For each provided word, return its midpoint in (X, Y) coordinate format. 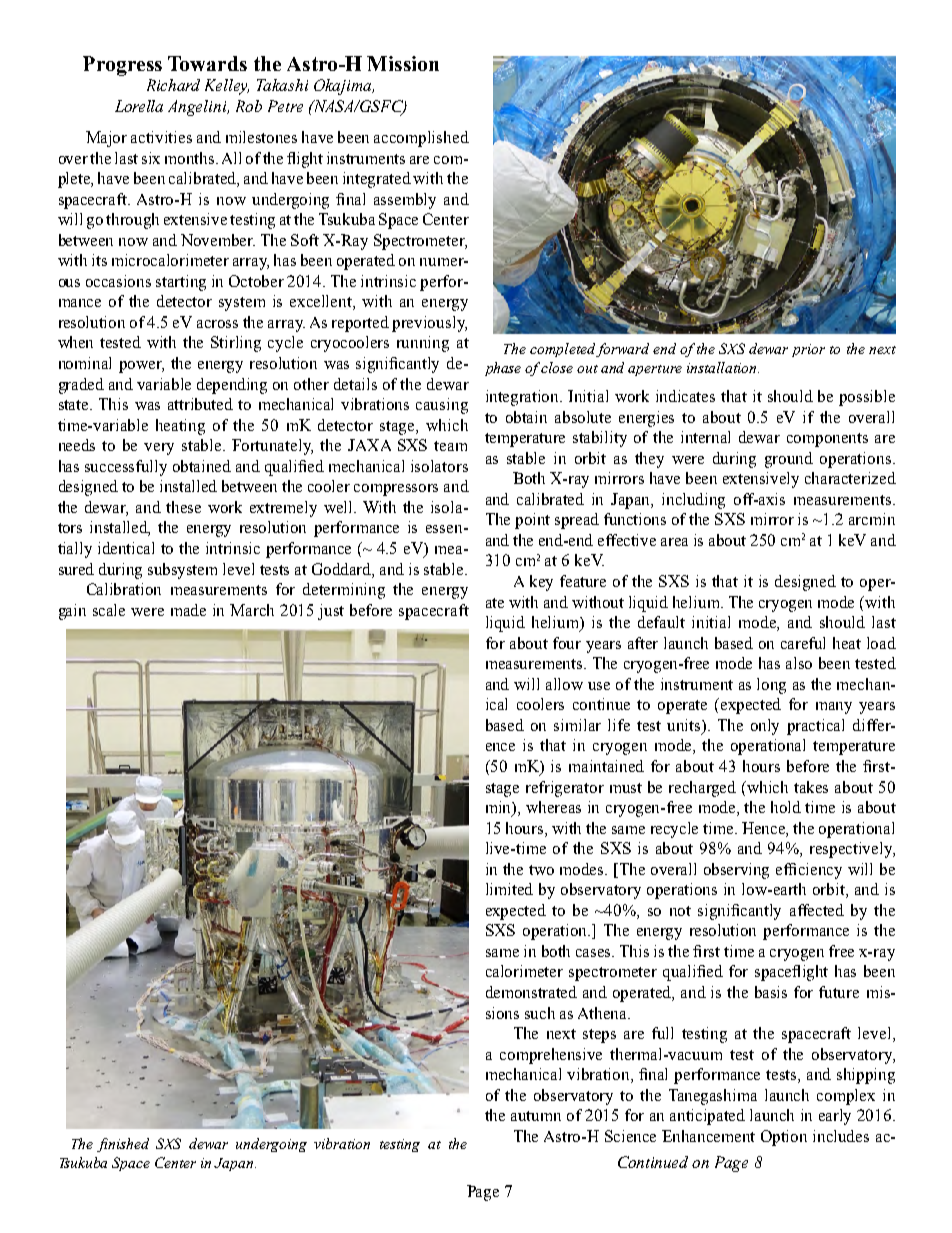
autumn (536, 1116)
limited (509, 889)
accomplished (421, 139)
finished (123, 1145)
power (141, 367)
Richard (173, 85)
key (541, 583)
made (188, 610)
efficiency (809, 871)
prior (808, 350)
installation (723, 367)
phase (503, 369)
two (541, 870)
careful (803, 643)
